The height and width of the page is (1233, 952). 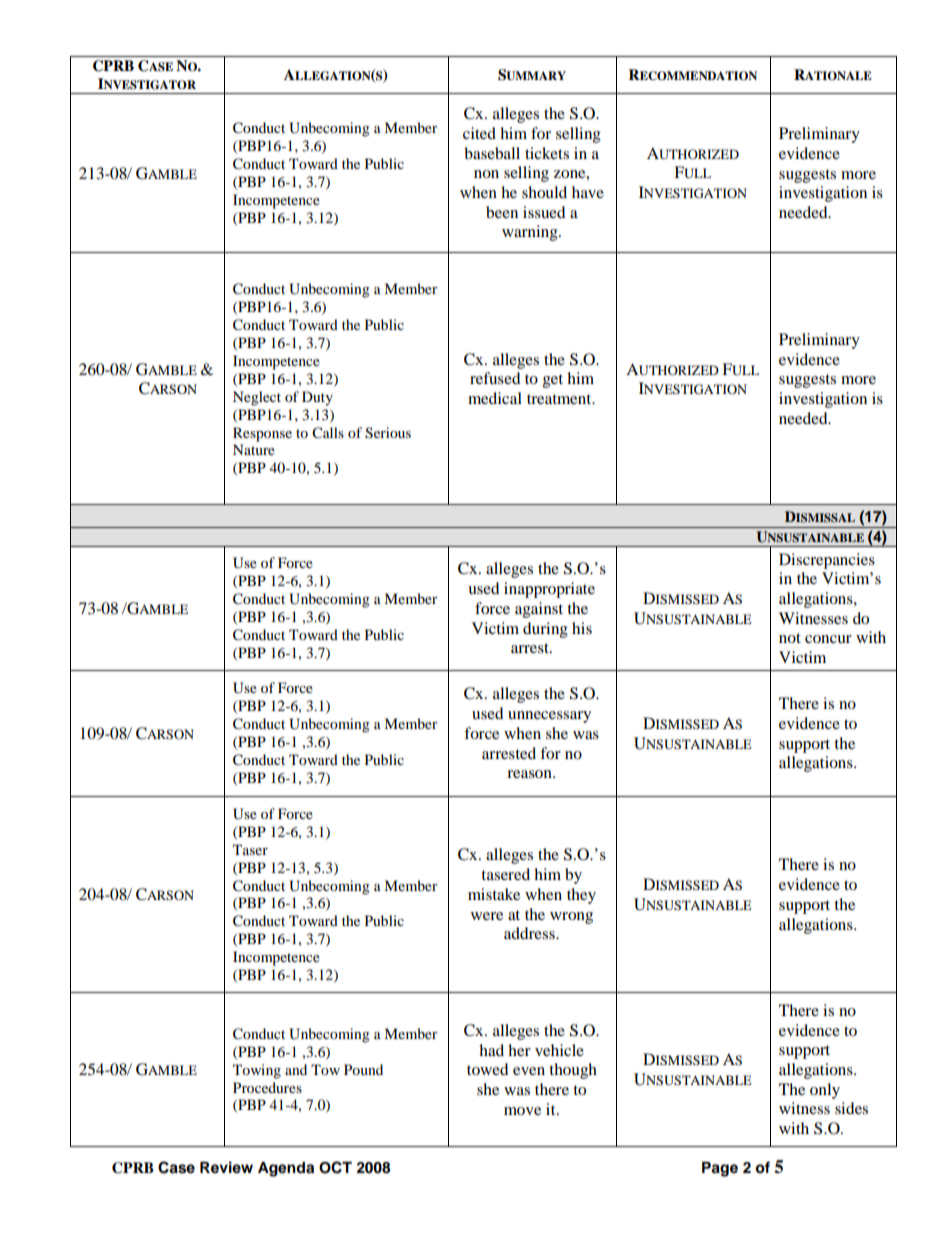 What do you see at coordinates (545, 630) in the page?
I see `during` at bounding box center [545, 630].
